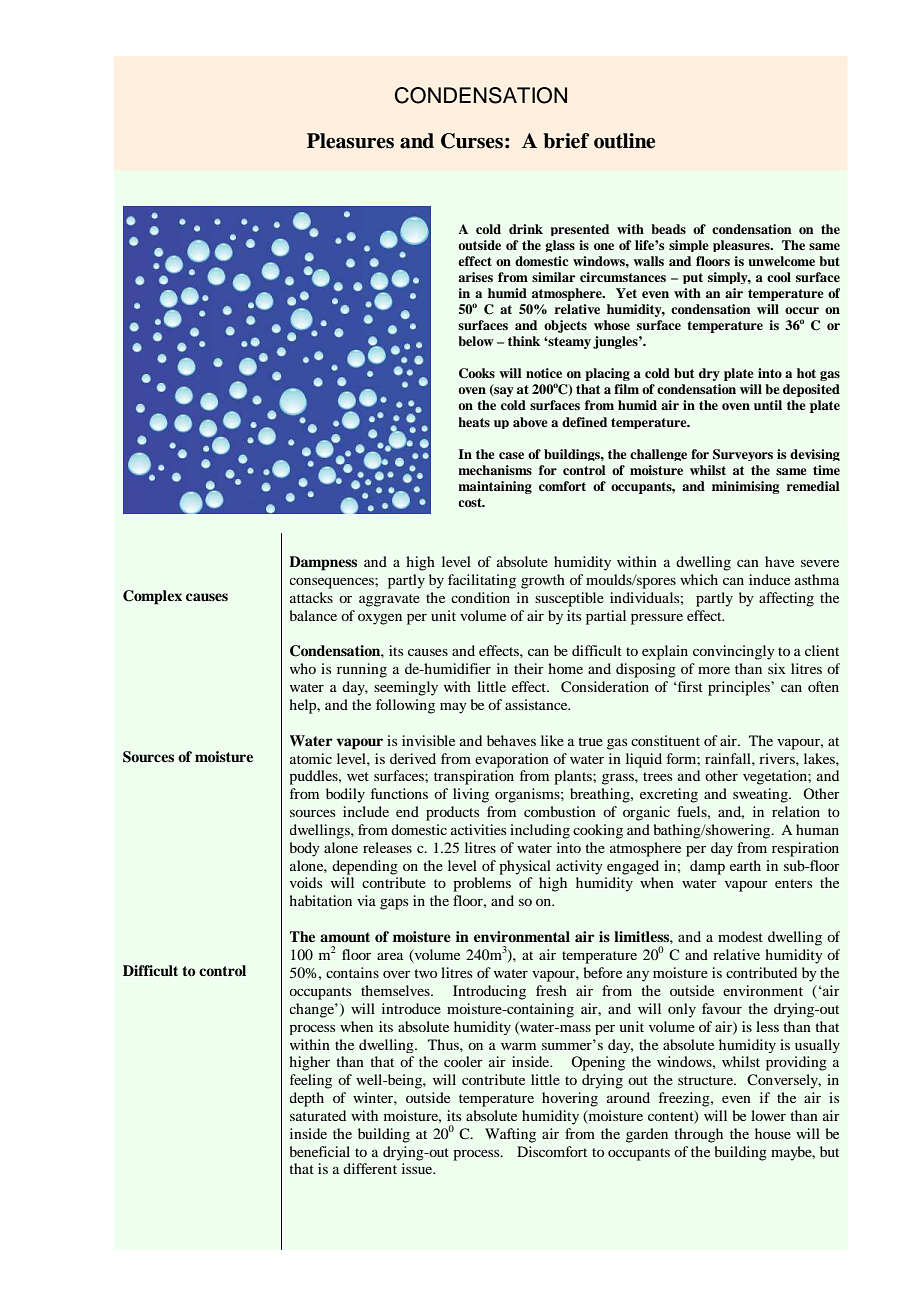 Image resolution: width=924 pixels, height=1308 pixels. Describe the element at coordinates (476, 277) in the screenshot. I see `arises` at that location.
